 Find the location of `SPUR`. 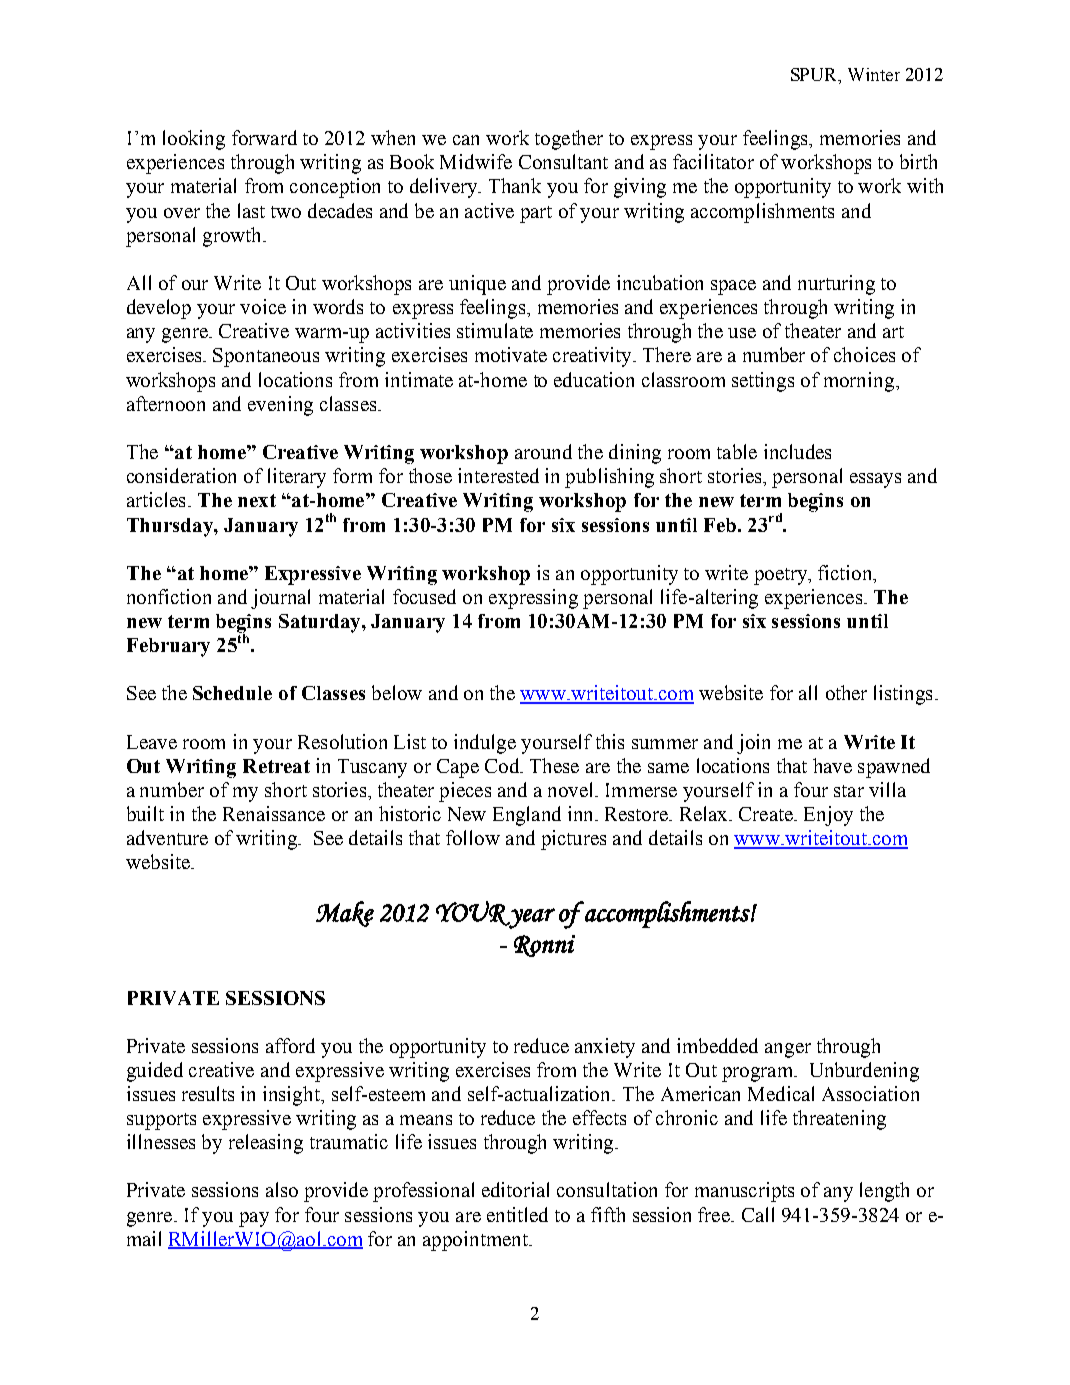

SPUR is located at coordinates (815, 74).
